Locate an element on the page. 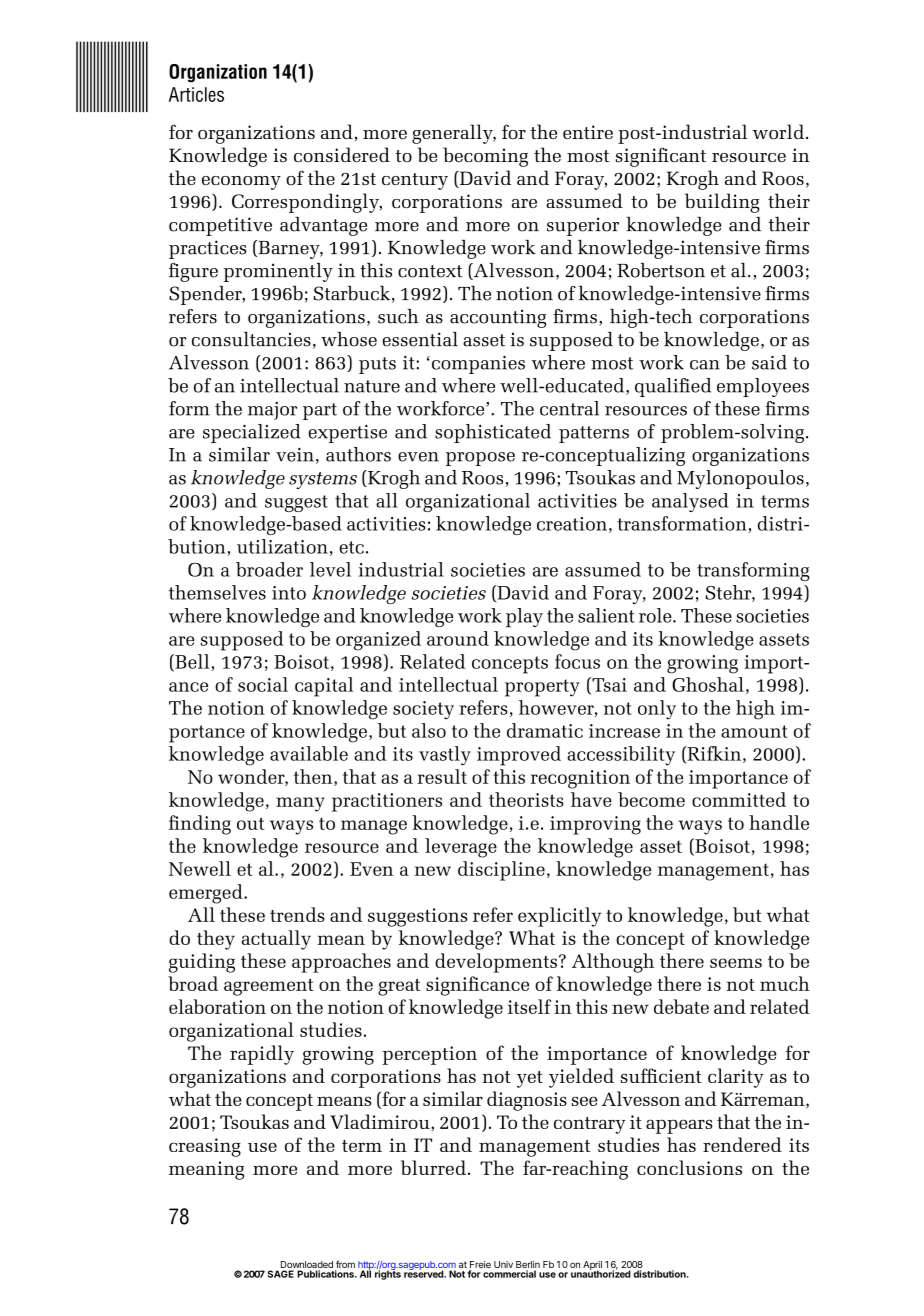 The image size is (924, 1316). becoming is located at coordinates (485, 157).
